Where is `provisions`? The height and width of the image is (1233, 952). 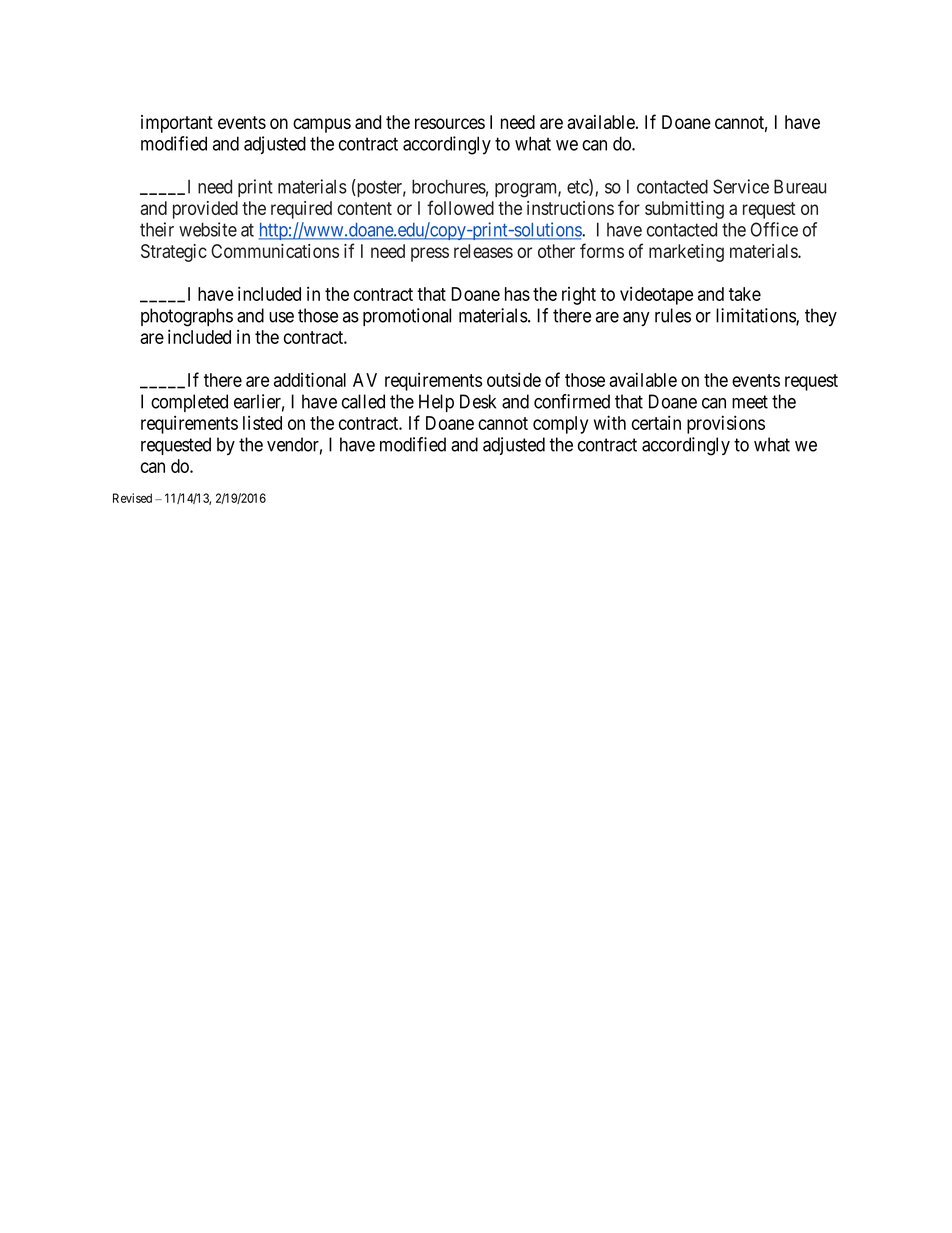
provisions is located at coordinates (726, 424).
